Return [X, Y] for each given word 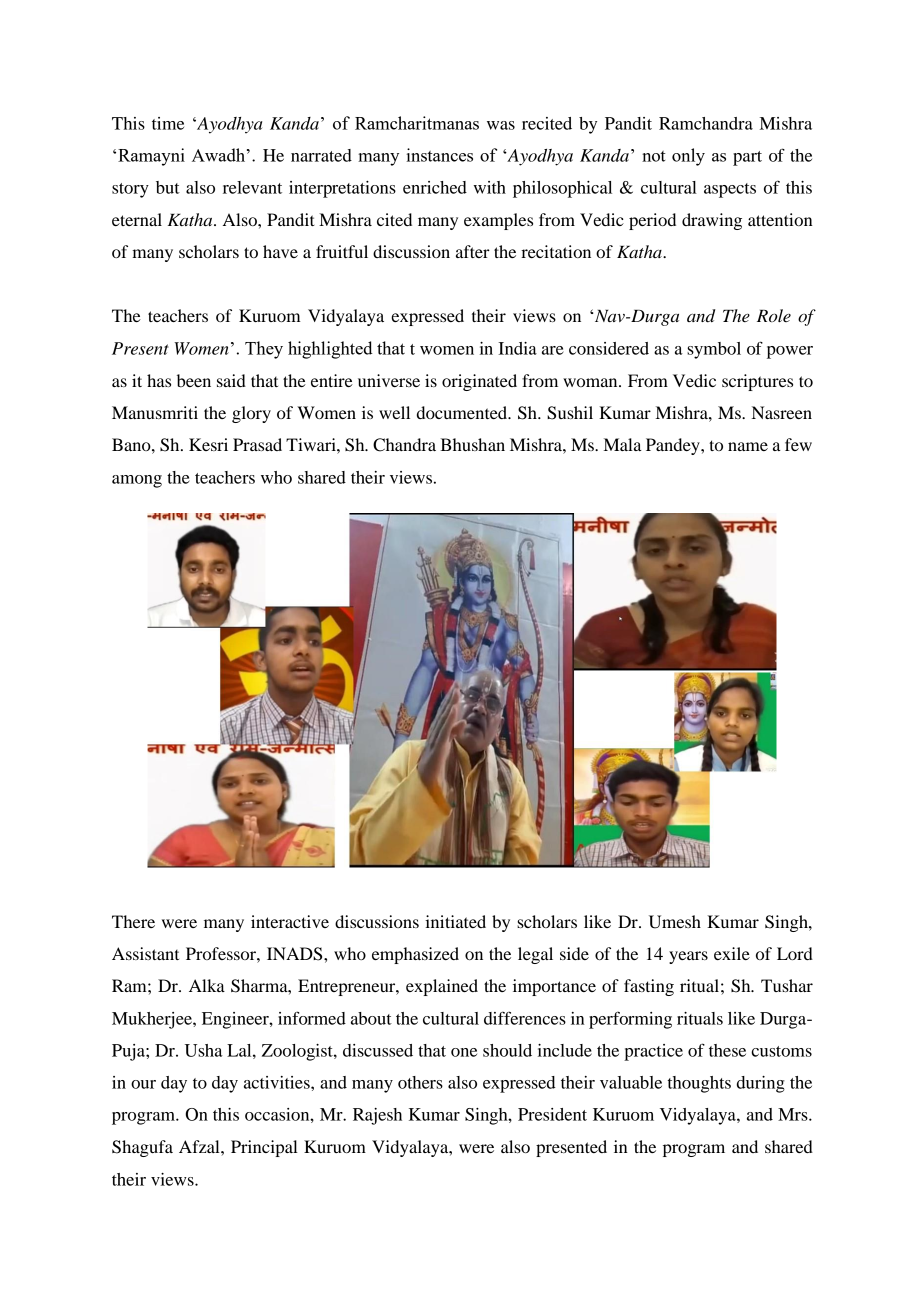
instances [439, 155]
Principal [264, 1148]
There [133, 921]
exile [732, 953]
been [194, 380]
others [420, 1082]
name [748, 446]
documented [463, 412]
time [168, 123]
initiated [455, 921]
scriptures [757, 382]
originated [479, 382]
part [747, 158]
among [137, 481]
